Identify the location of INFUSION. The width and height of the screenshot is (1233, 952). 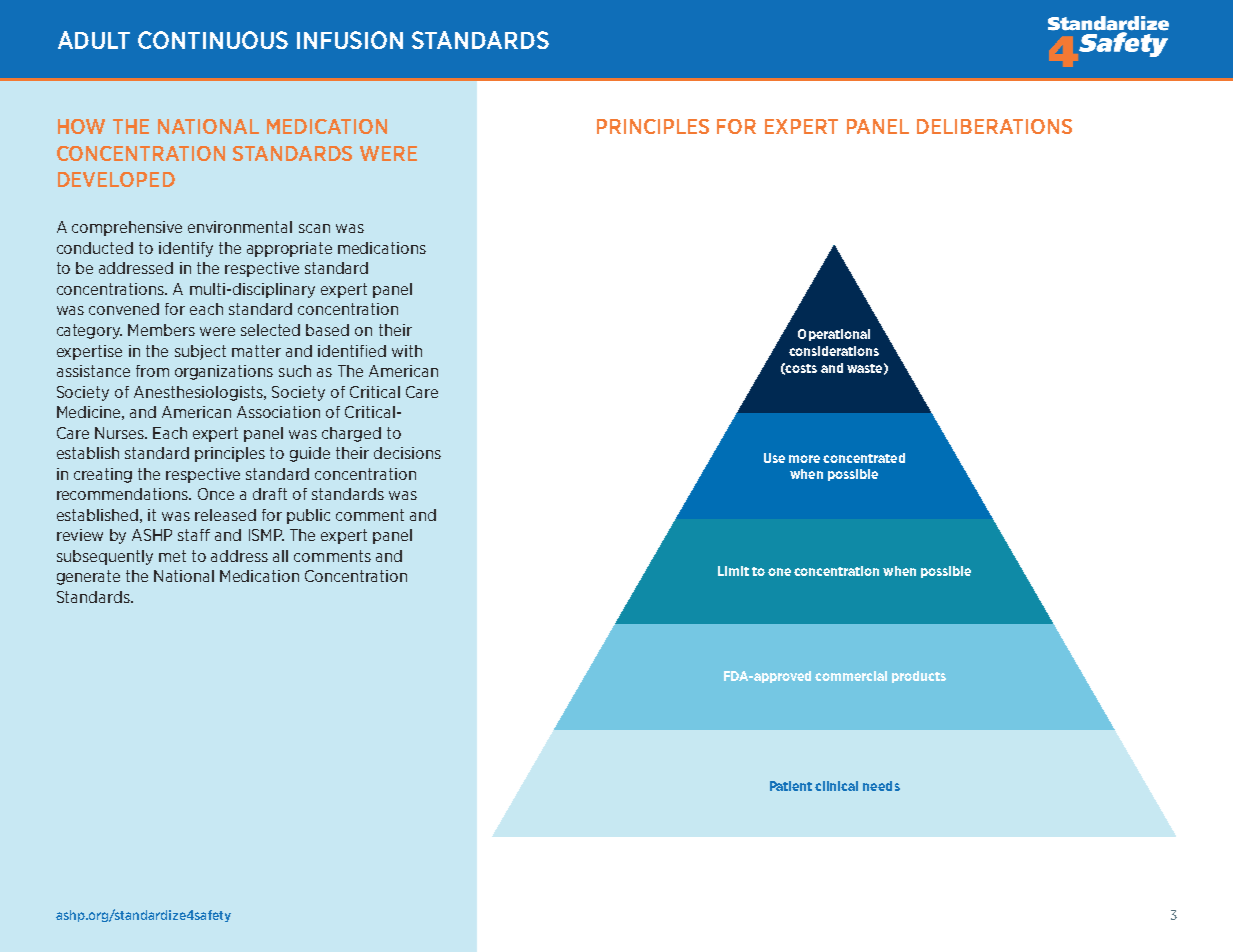
(350, 40).
